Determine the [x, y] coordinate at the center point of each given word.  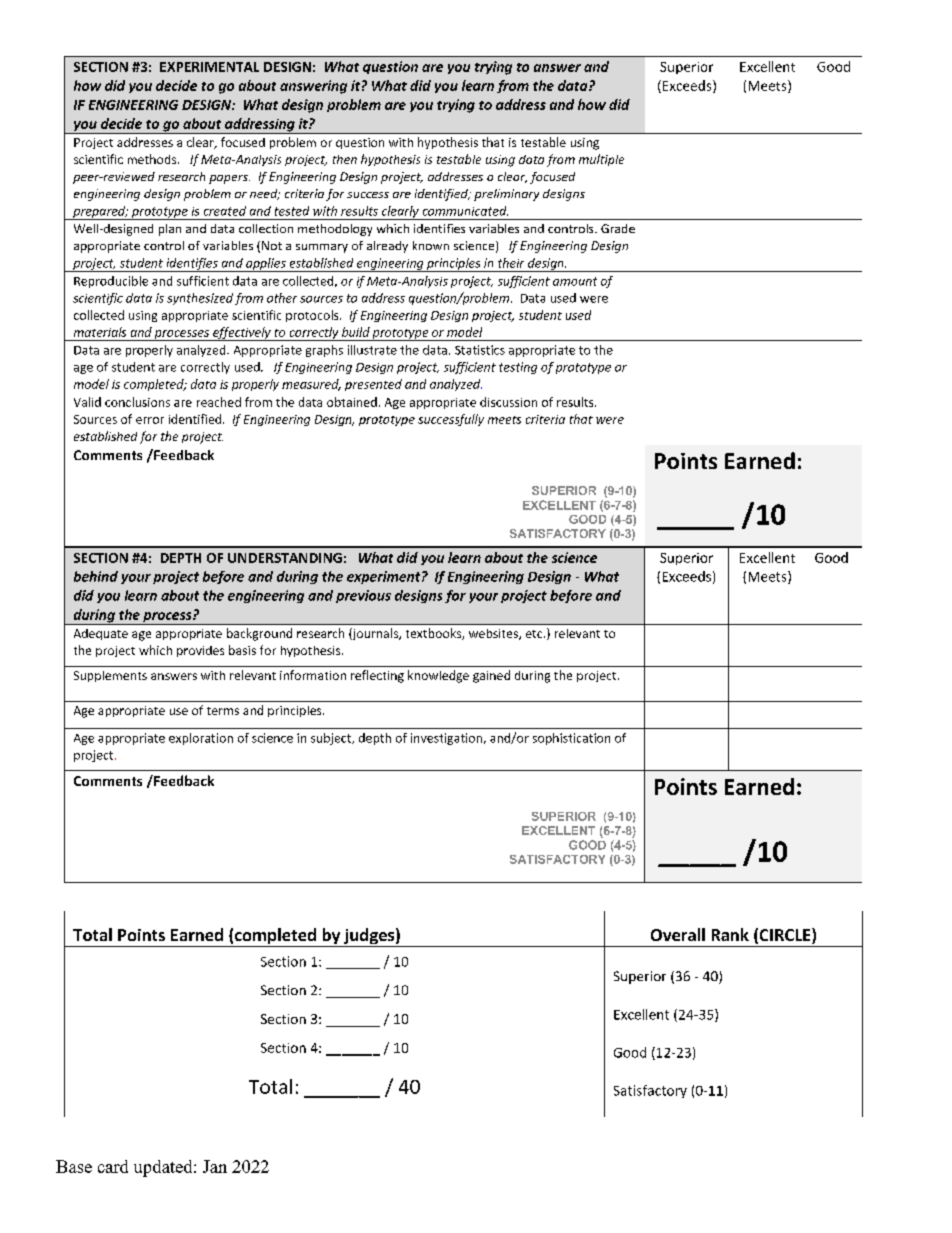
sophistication [571, 739]
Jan [215, 1166]
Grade [618, 228]
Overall [678, 934]
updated [164, 1168]
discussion [508, 402]
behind [96, 576]
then [345, 159]
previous [363, 596]
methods [153, 159]
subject [332, 739]
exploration [201, 739]
